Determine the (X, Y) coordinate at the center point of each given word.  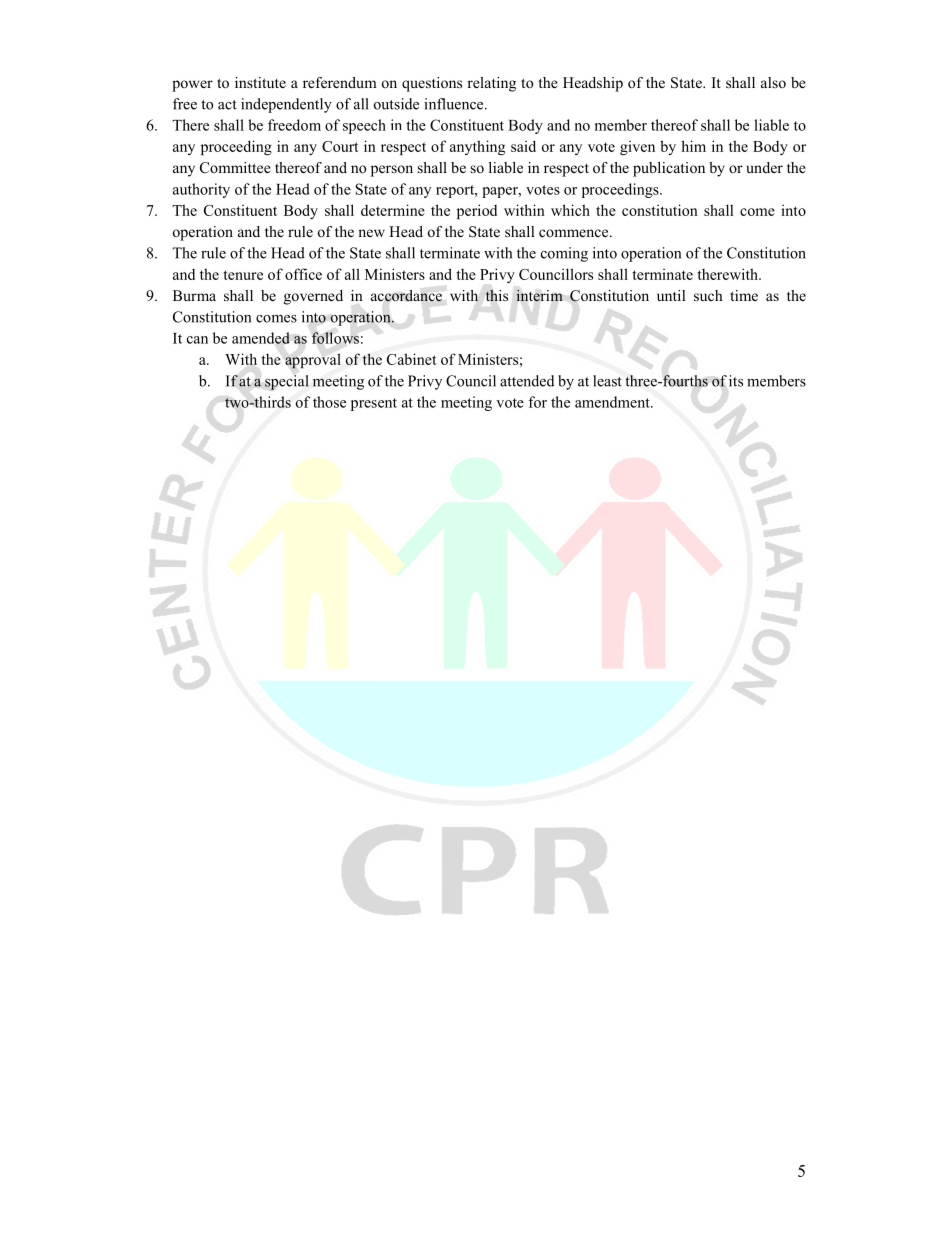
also (773, 82)
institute (260, 82)
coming (564, 254)
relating (491, 84)
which (570, 210)
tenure (243, 275)
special (287, 382)
